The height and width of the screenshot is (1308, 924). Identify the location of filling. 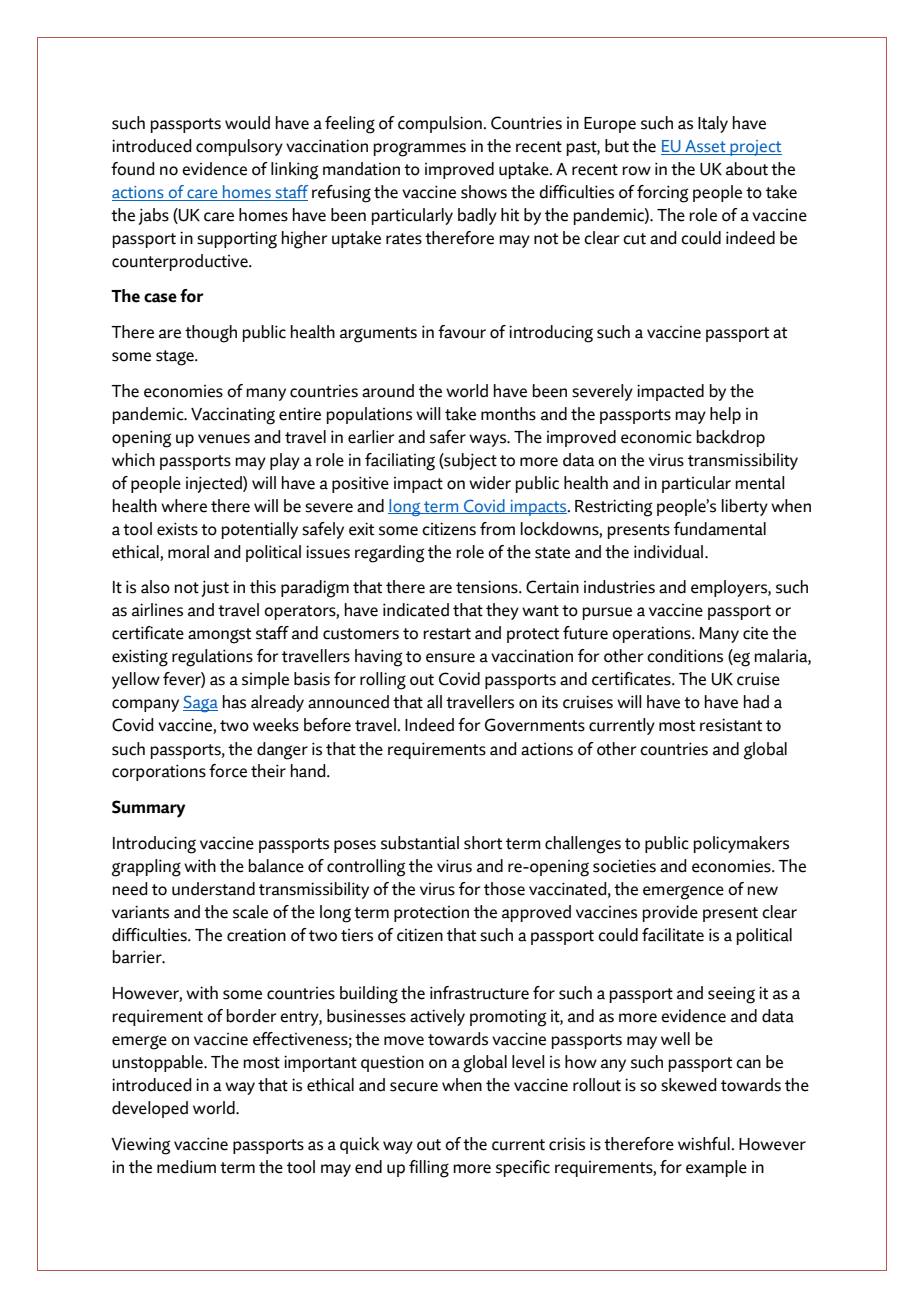
(429, 1169).
